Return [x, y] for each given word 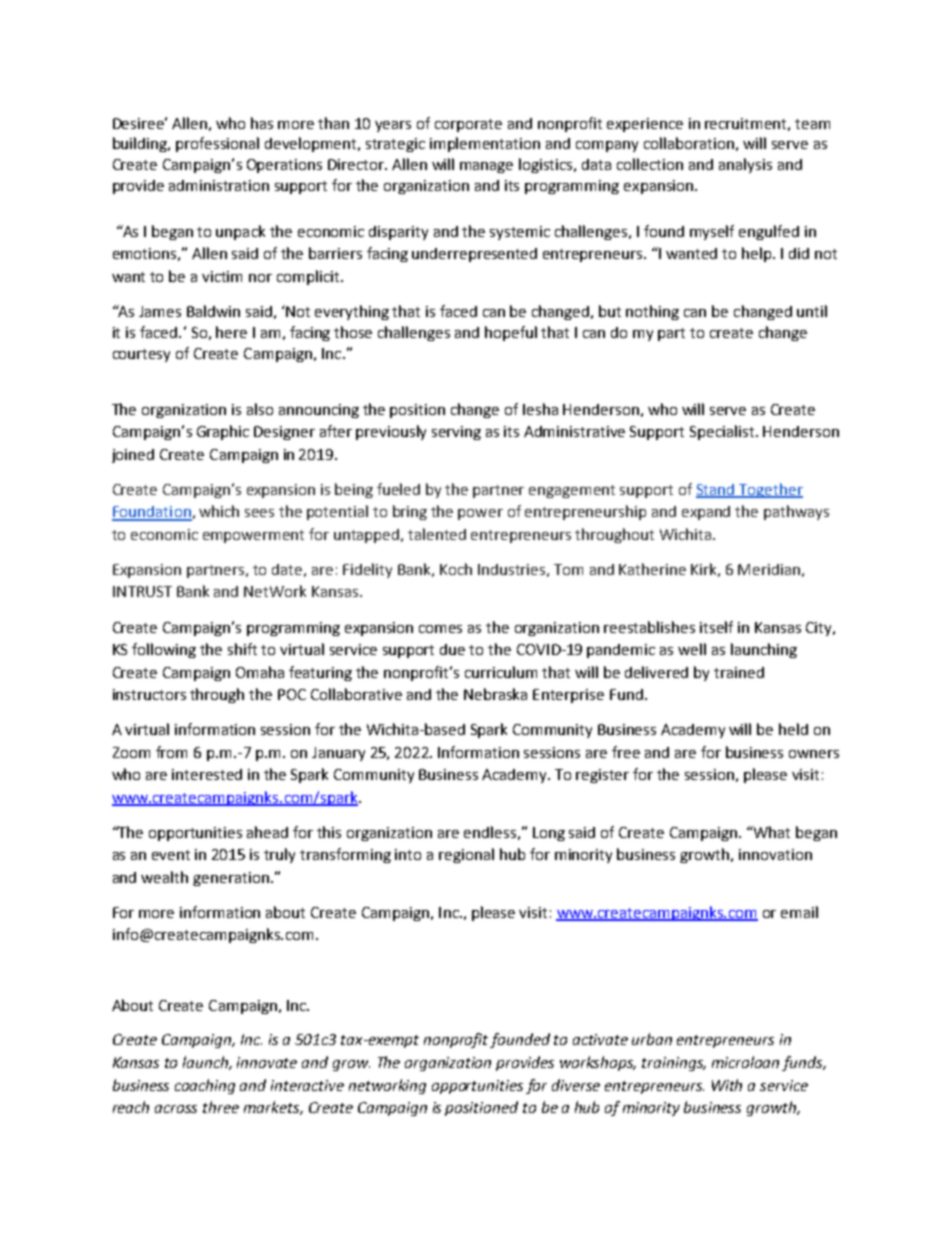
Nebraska [495, 694]
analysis [745, 165]
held [793, 729]
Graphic [223, 432]
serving [456, 433]
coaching [205, 1086]
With [727, 1085]
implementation [485, 144]
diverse [576, 1085]
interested [207, 774]
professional [217, 144]
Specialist [723, 432]
